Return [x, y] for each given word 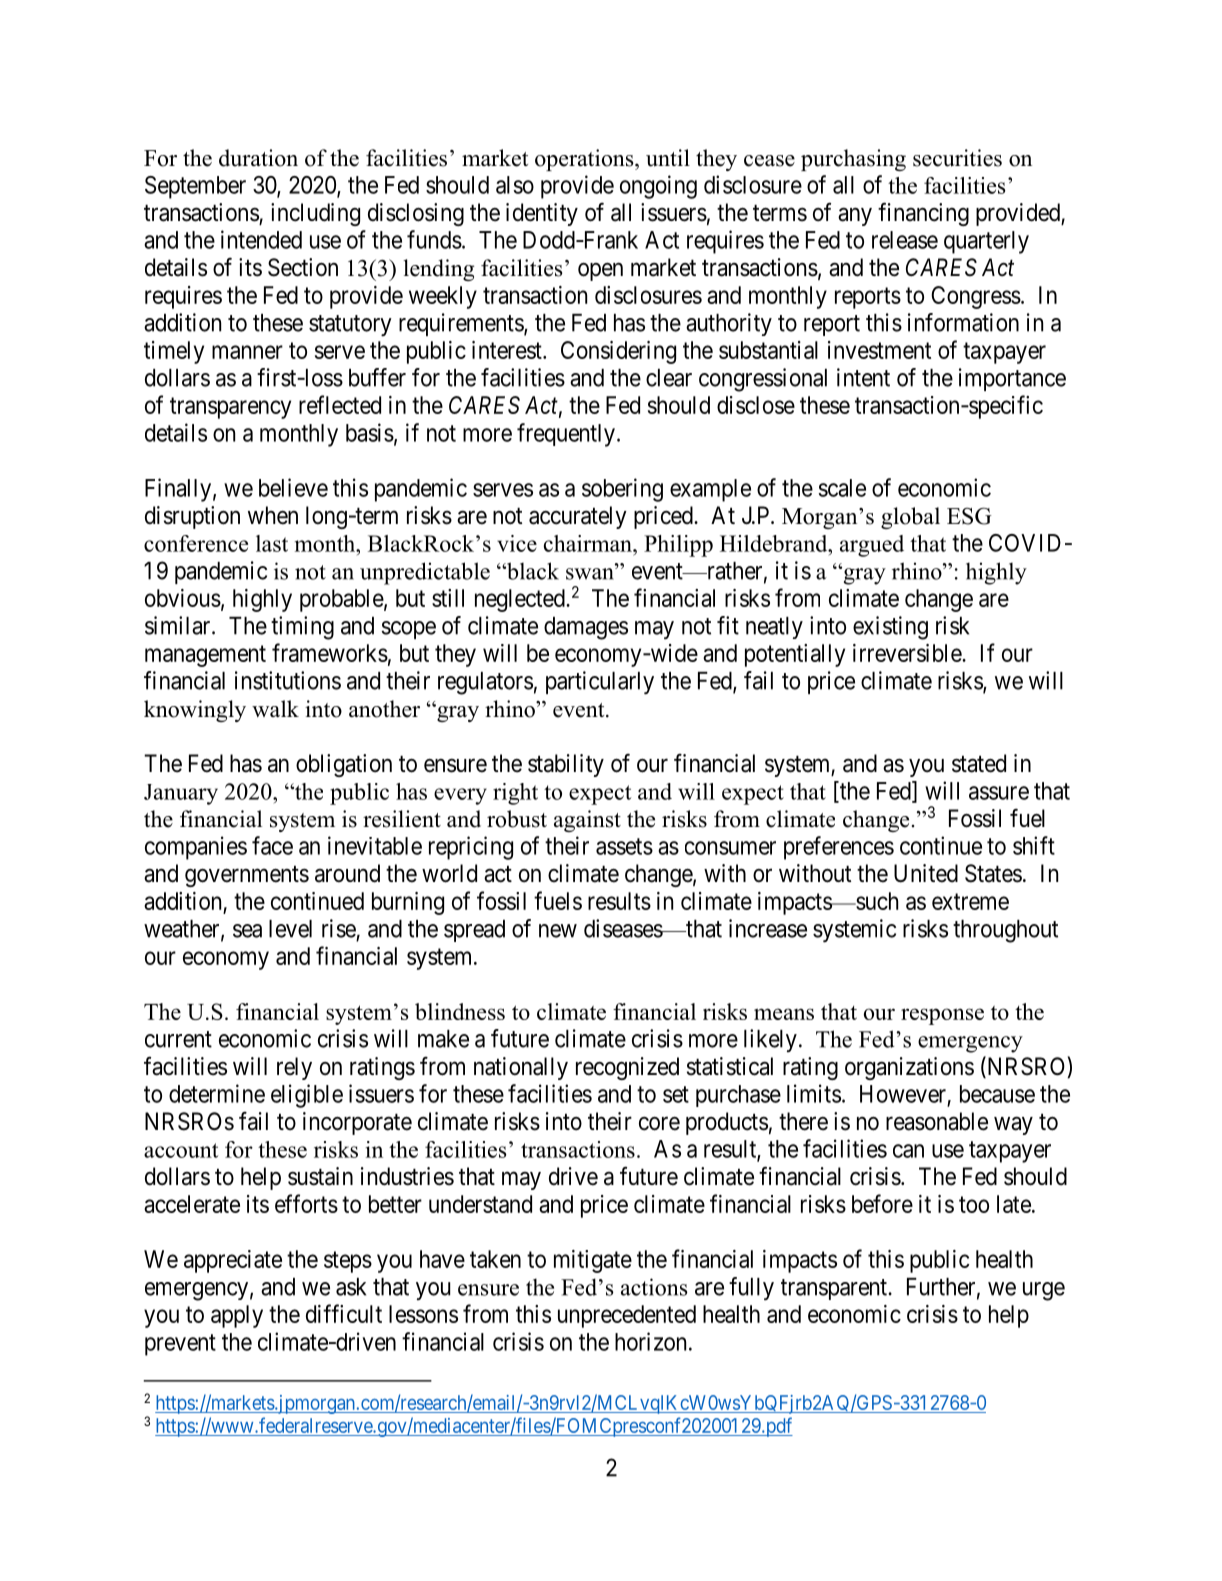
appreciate [233, 1261]
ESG [969, 516]
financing [923, 214]
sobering [622, 490]
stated [979, 763]
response [942, 1016]
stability [566, 765]
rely [294, 1068]
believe [293, 487]
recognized [627, 1068]
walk [275, 708]
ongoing [658, 187]
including [315, 214]
